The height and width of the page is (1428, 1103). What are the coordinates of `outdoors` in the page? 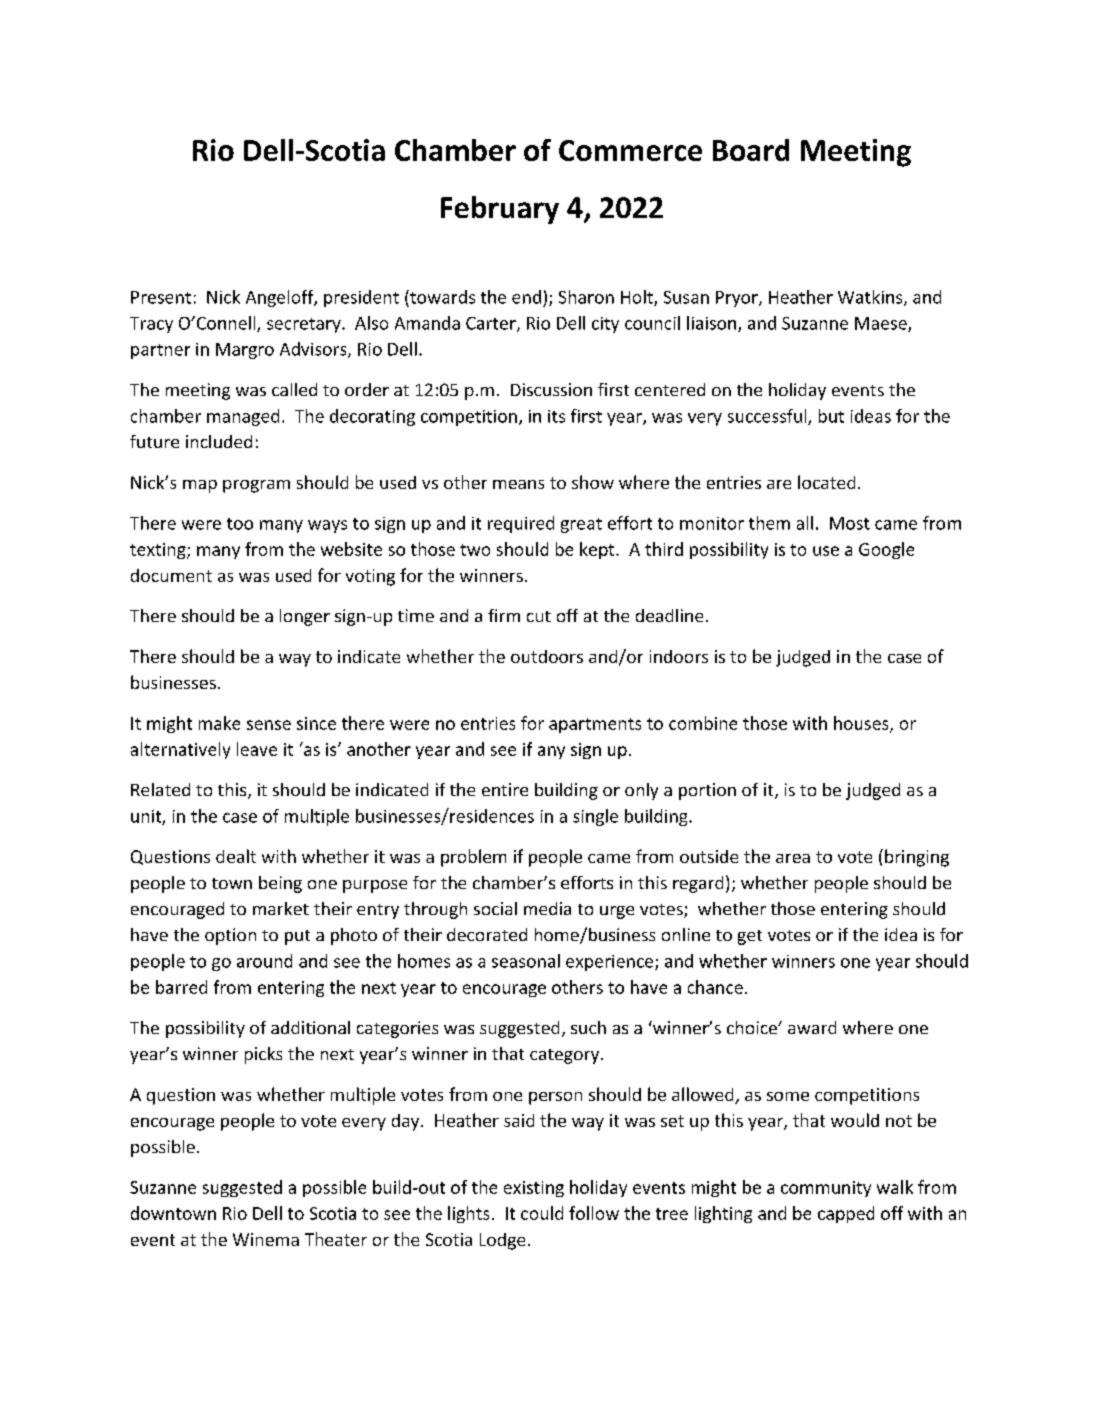 It's located at (547, 656).
